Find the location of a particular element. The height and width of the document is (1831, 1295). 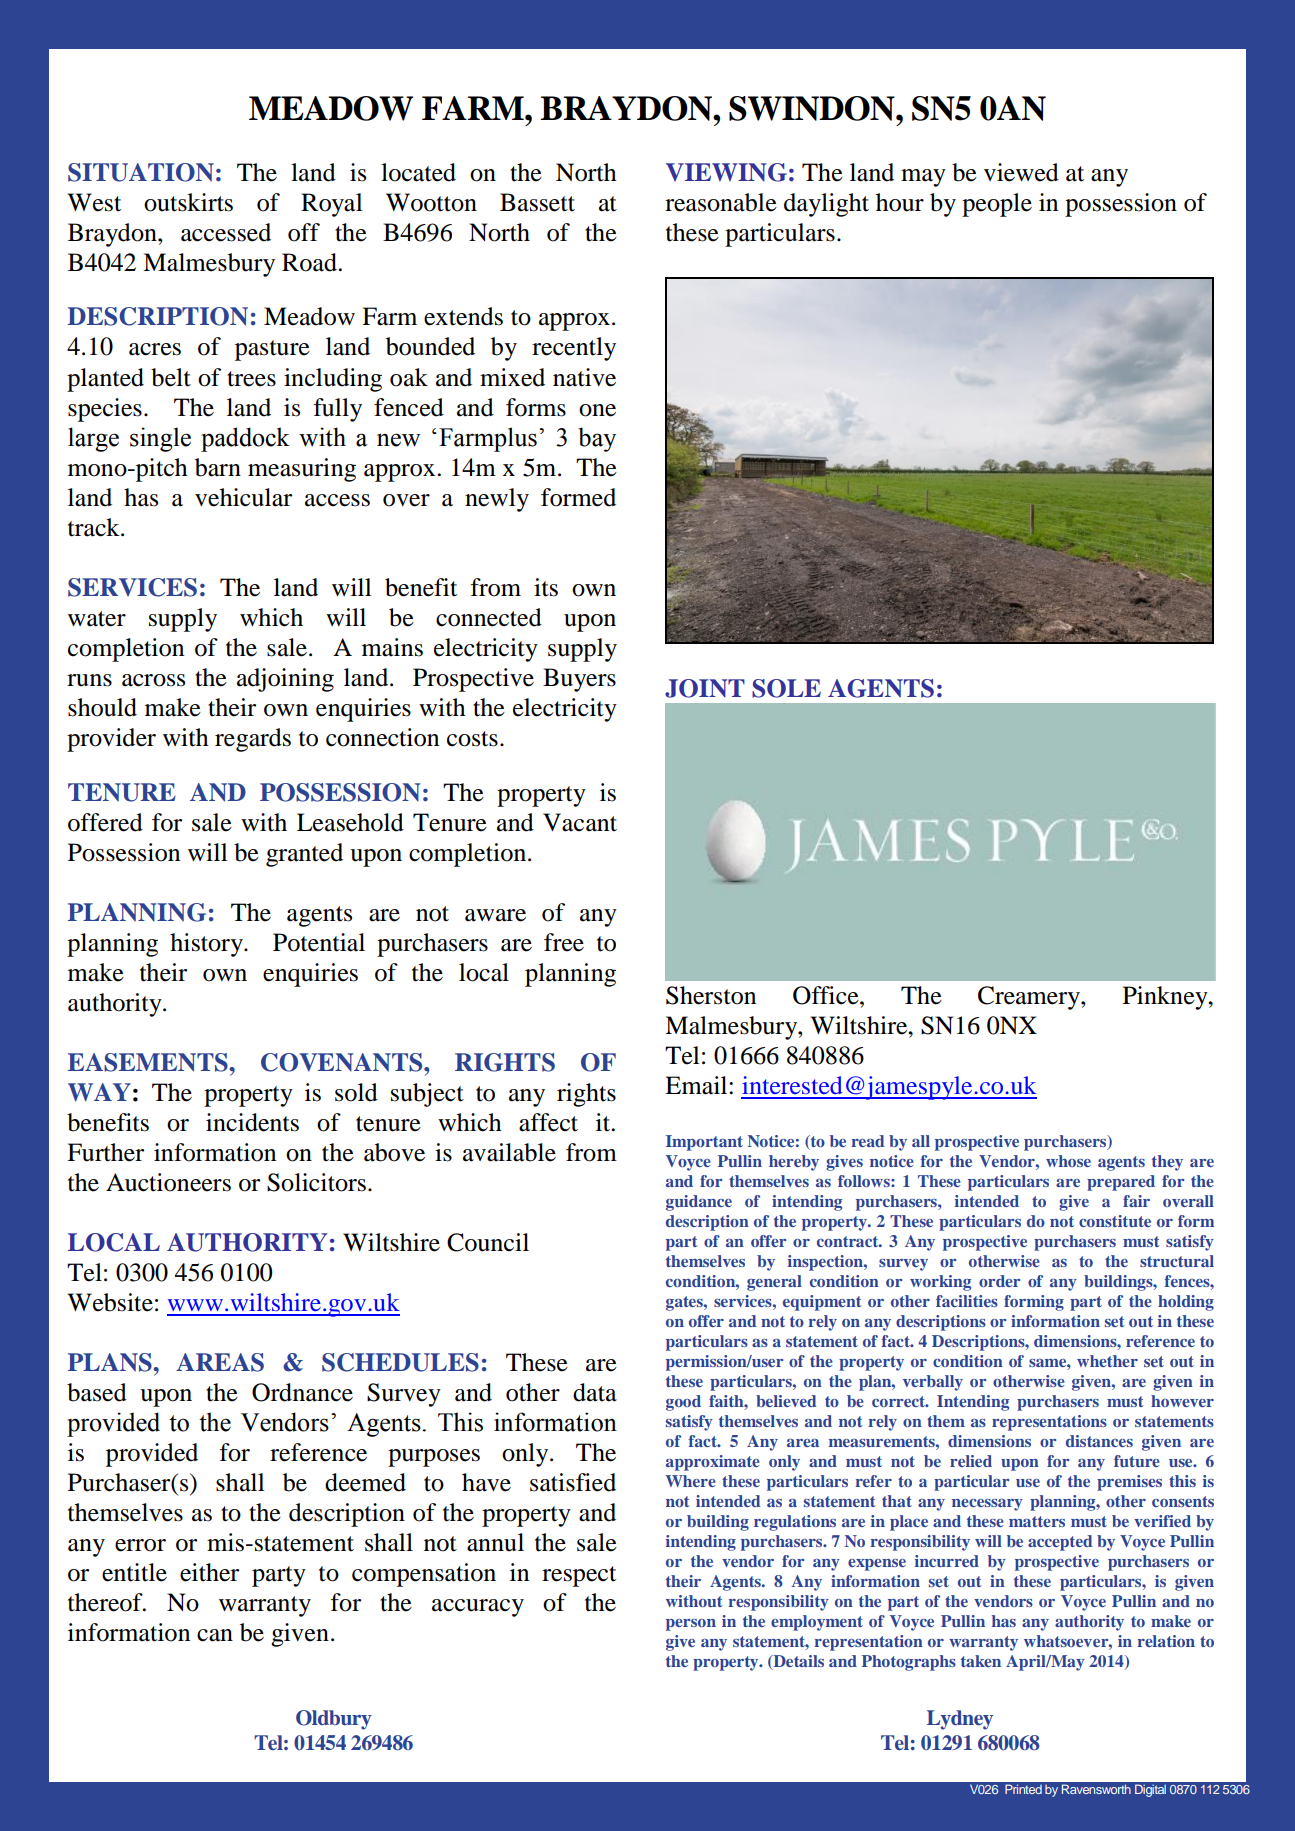

viewed is located at coordinates (1021, 172).
